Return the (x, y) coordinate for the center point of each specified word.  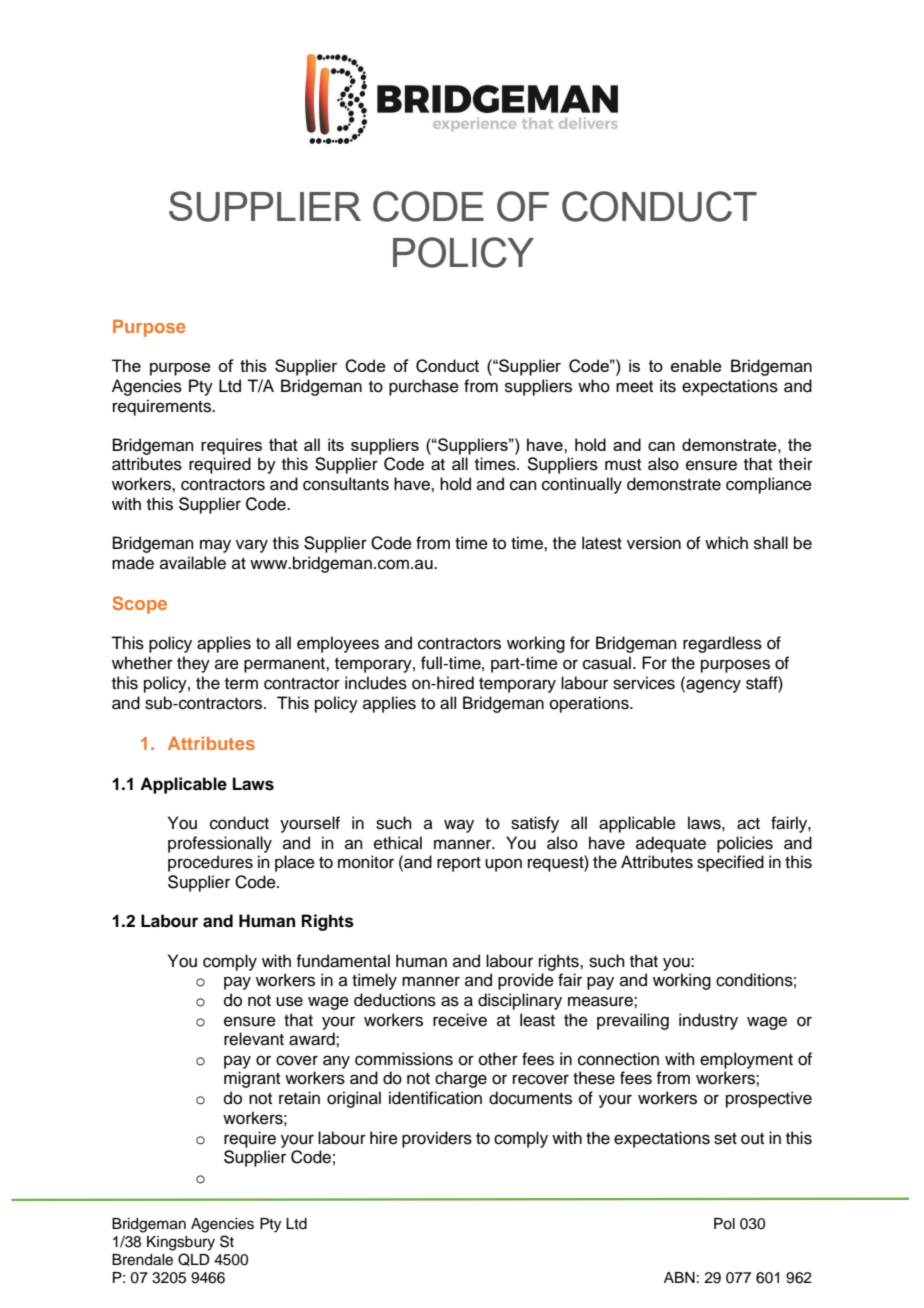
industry (708, 1021)
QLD (194, 1259)
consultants (346, 484)
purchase (424, 387)
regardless (722, 644)
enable (696, 365)
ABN (679, 1277)
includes (376, 683)
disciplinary (520, 1001)
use (289, 1001)
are (227, 664)
